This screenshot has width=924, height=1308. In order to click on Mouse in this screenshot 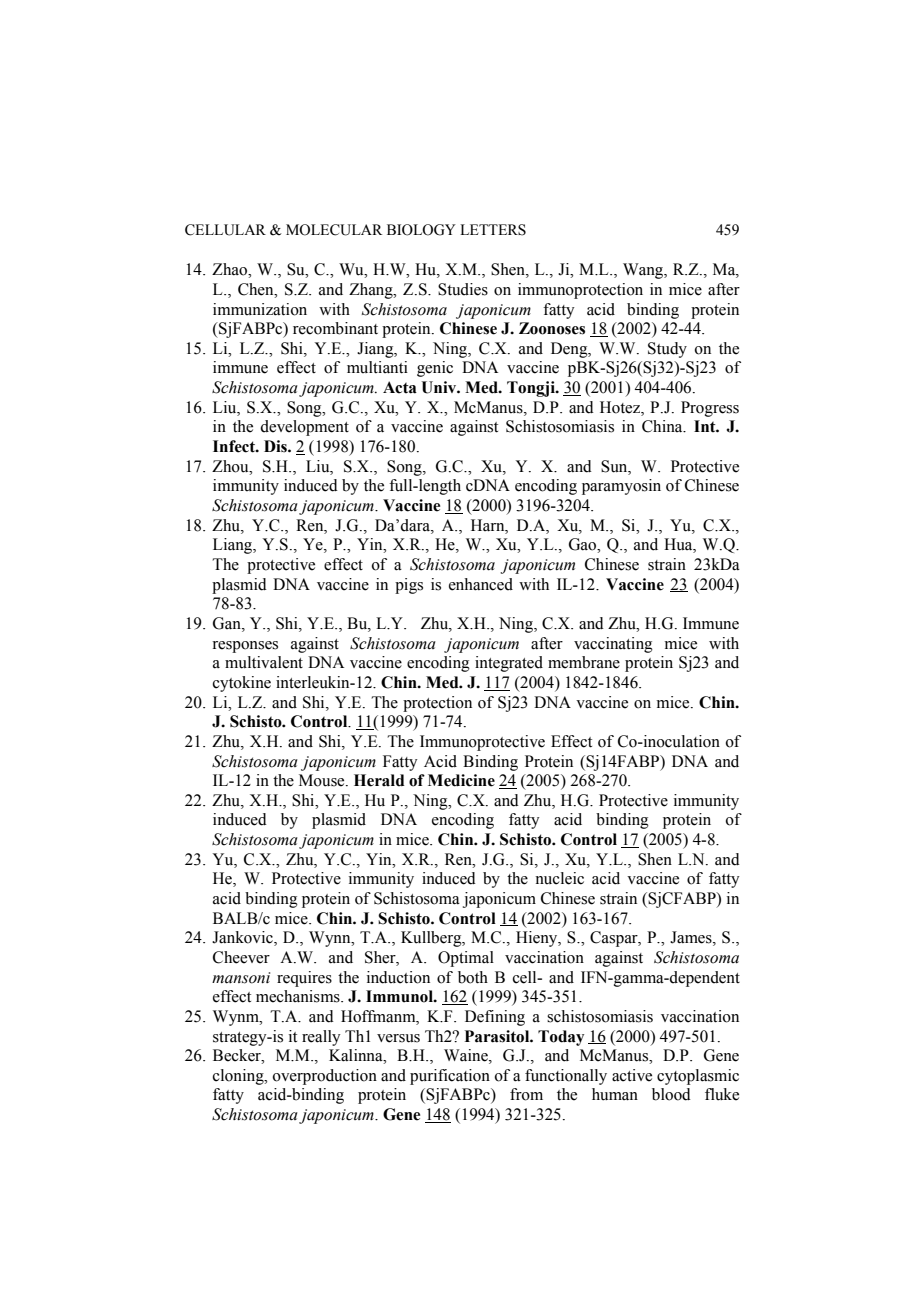, I will do `click(323, 780)`.
